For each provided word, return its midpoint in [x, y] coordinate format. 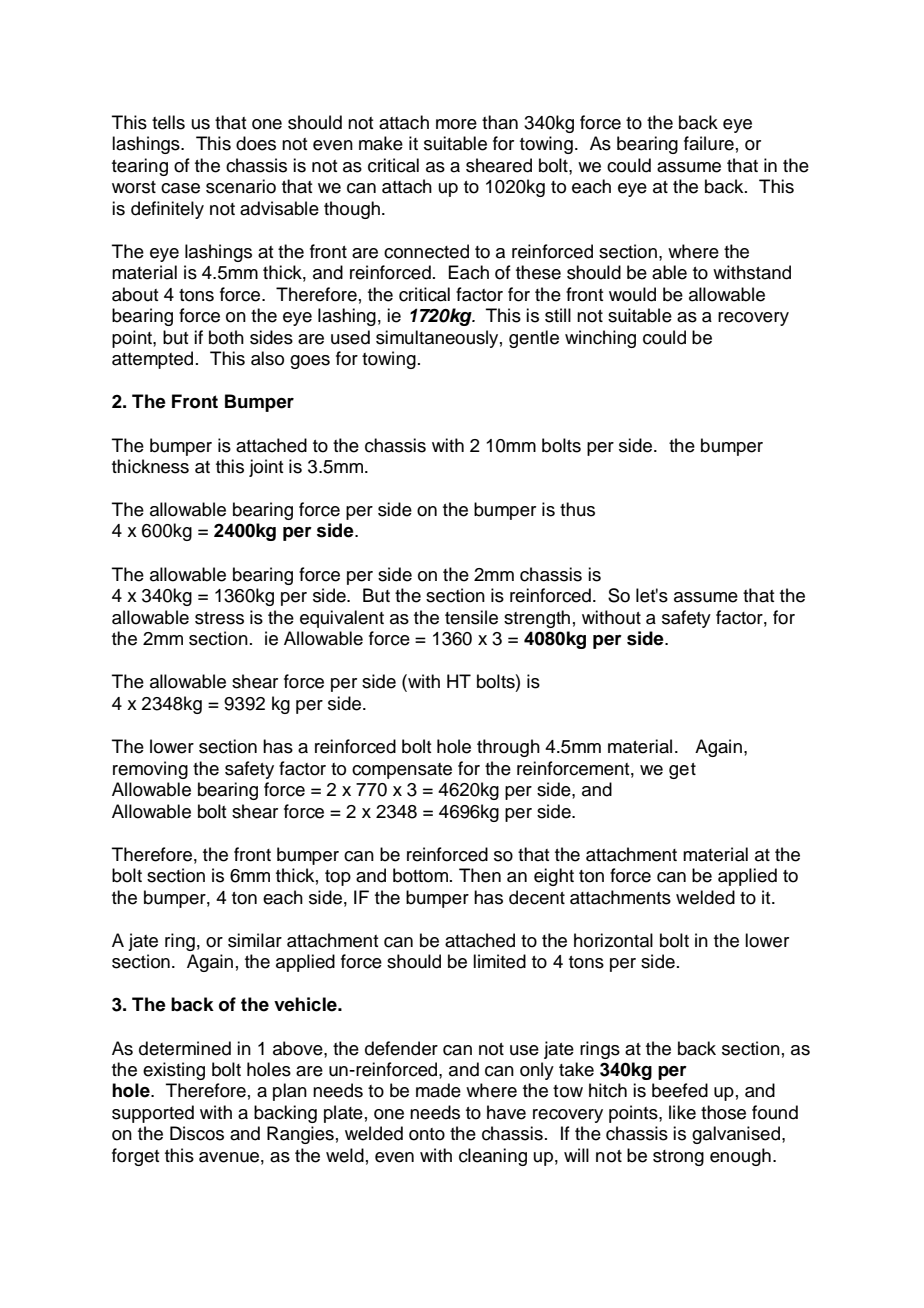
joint [266, 468]
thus [577, 509]
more [456, 124]
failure [709, 143]
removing [150, 770]
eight [554, 877]
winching [600, 339]
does [256, 143]
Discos [197, 1133]
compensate [402, 771]
